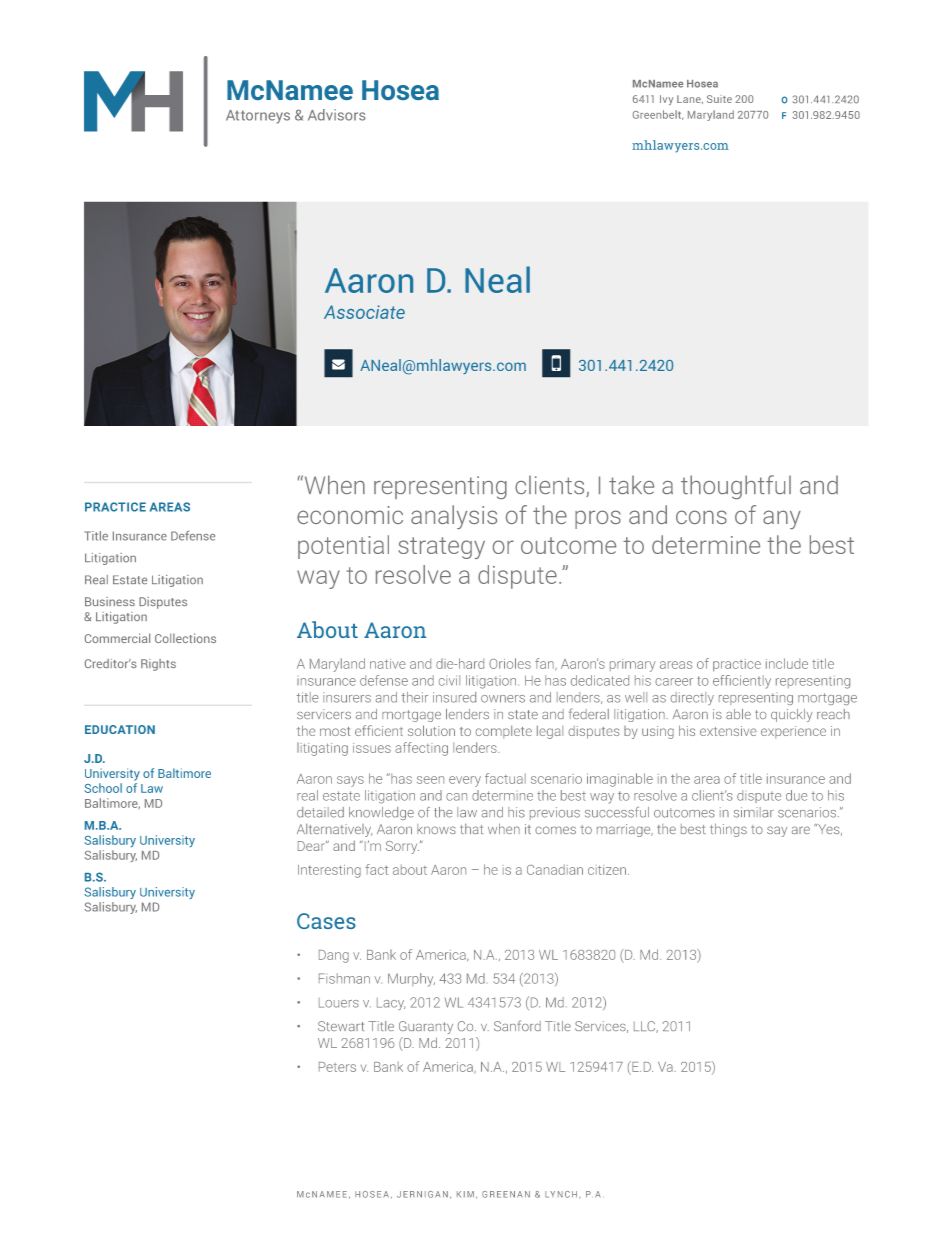  What do you see at coordinates (645, 1027) in the document?
I see `LLC` at bounding box center [645, 1027].
